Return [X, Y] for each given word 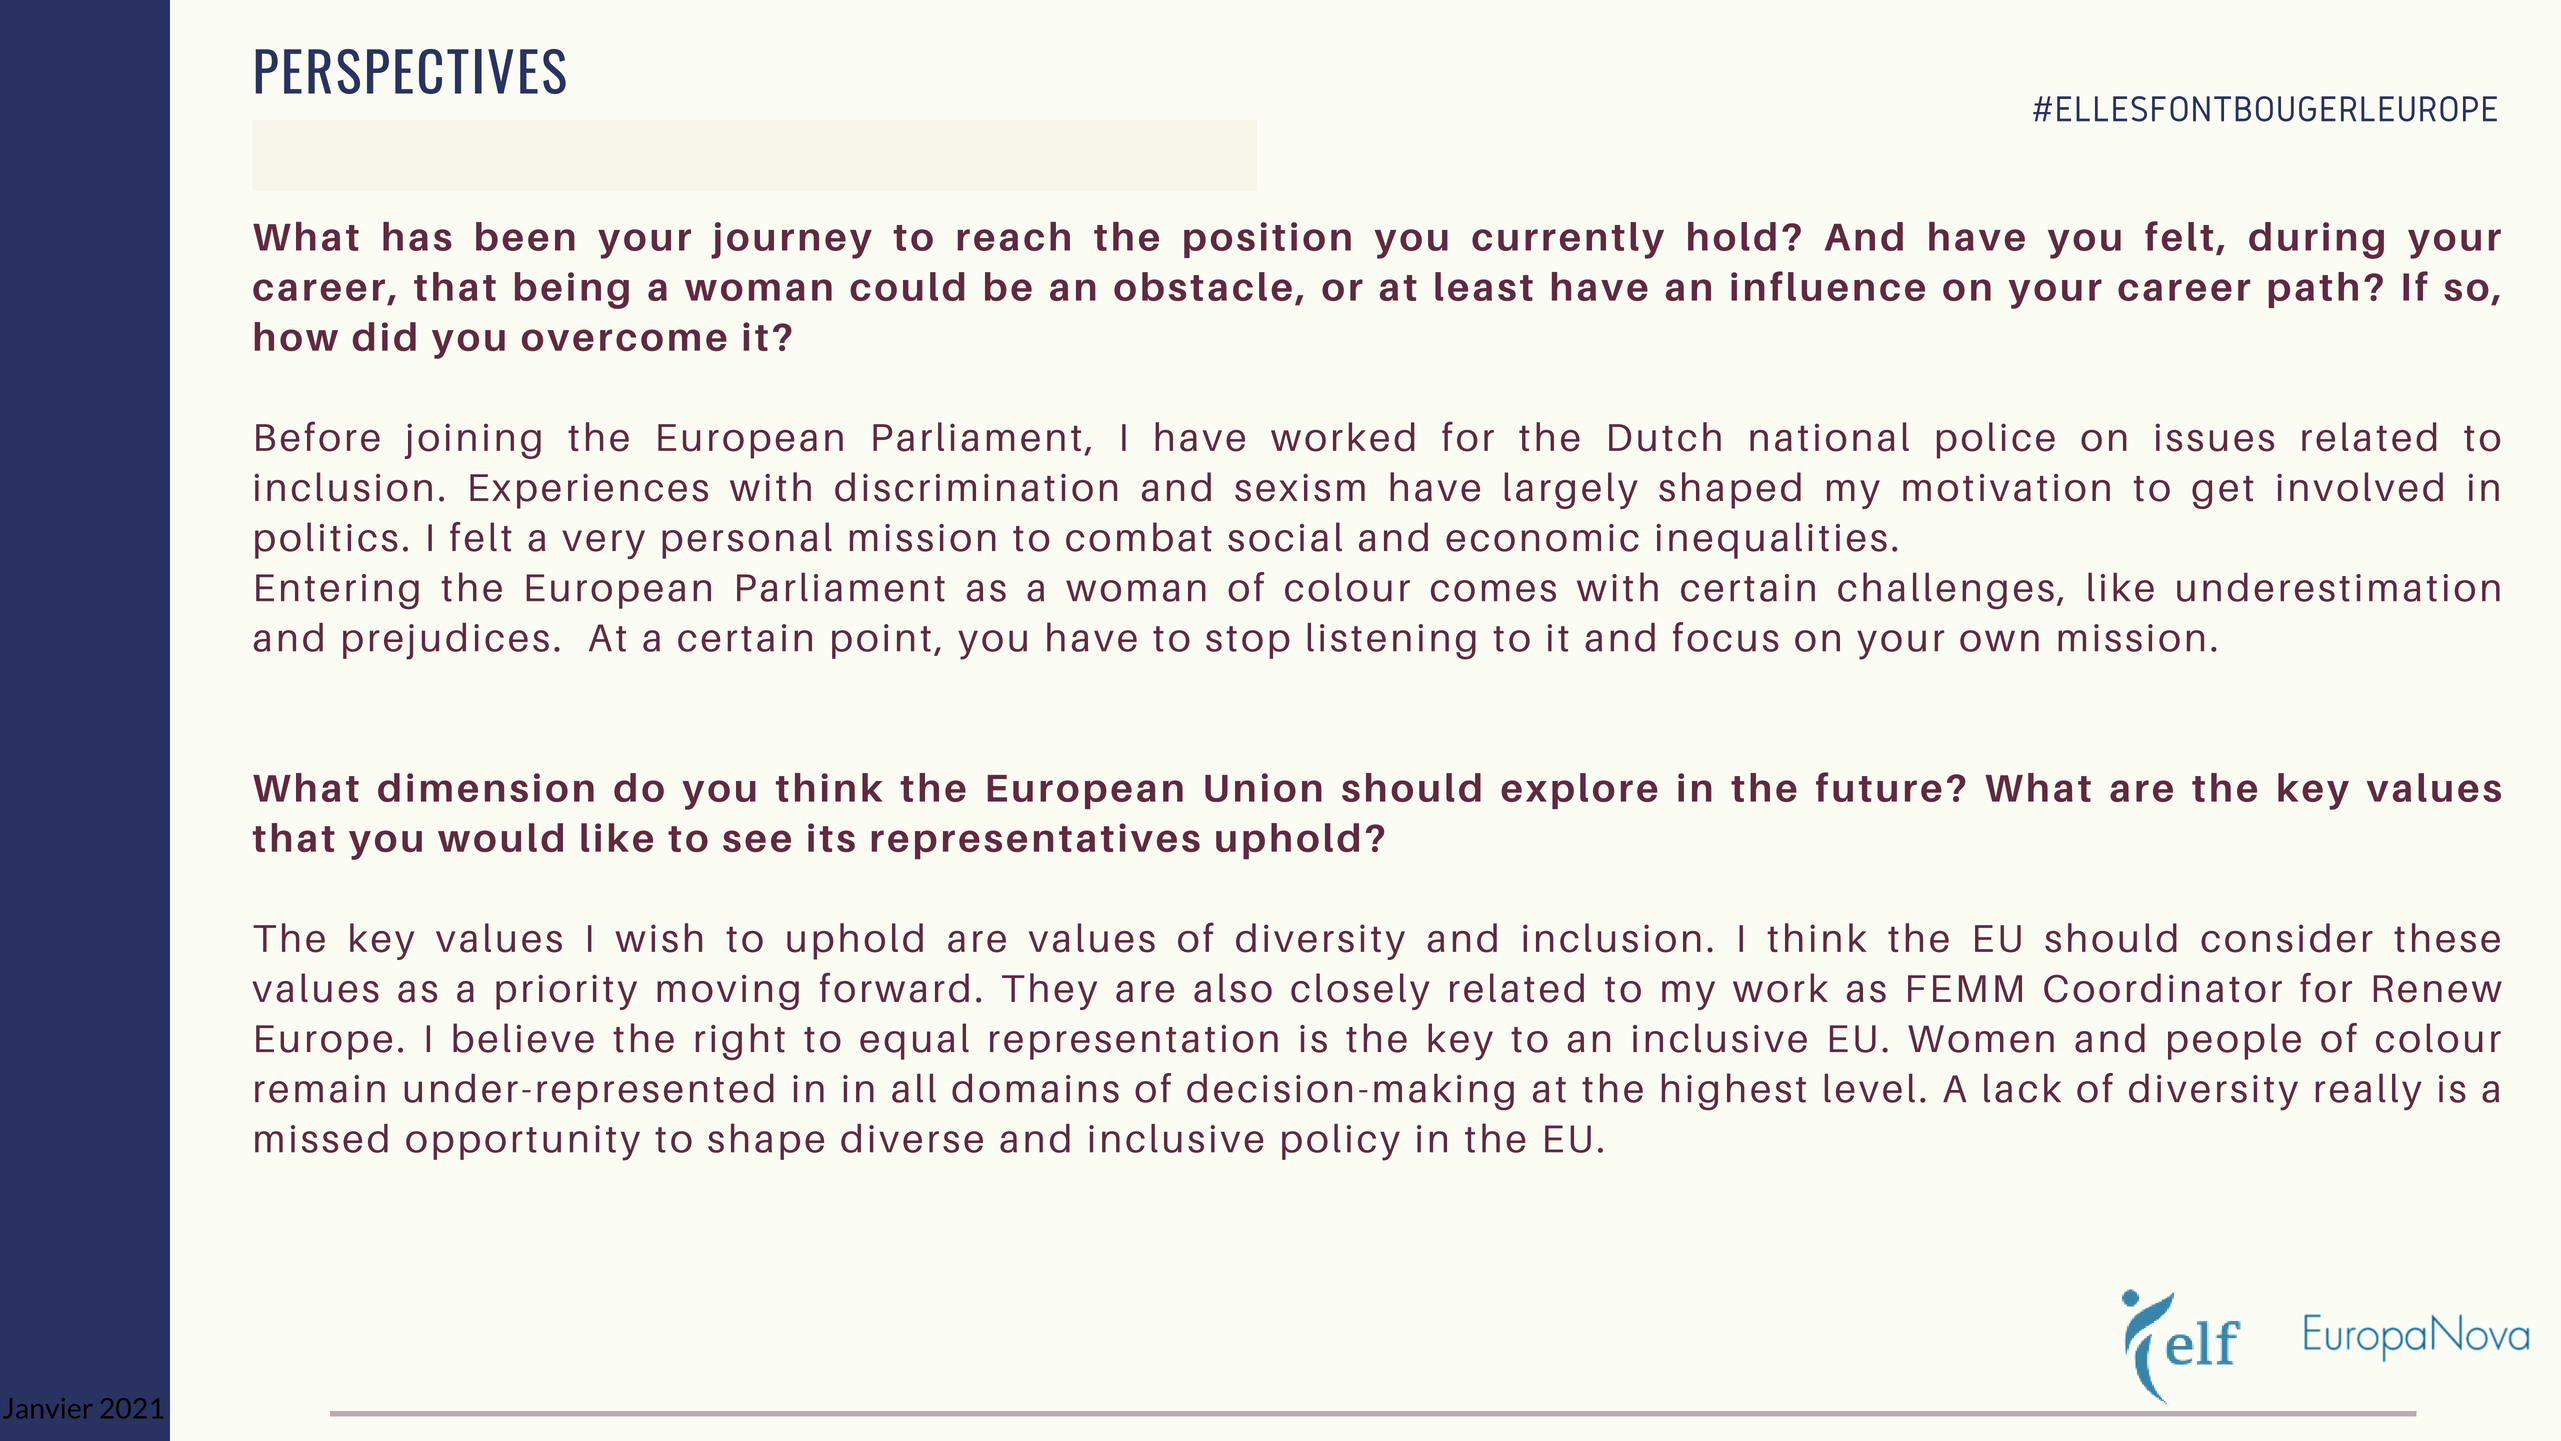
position [1267, 240]
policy [1341, 1142]
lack [2022, 1088]
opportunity [523, 1143]
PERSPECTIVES [410, 71]
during [2316, 240]
